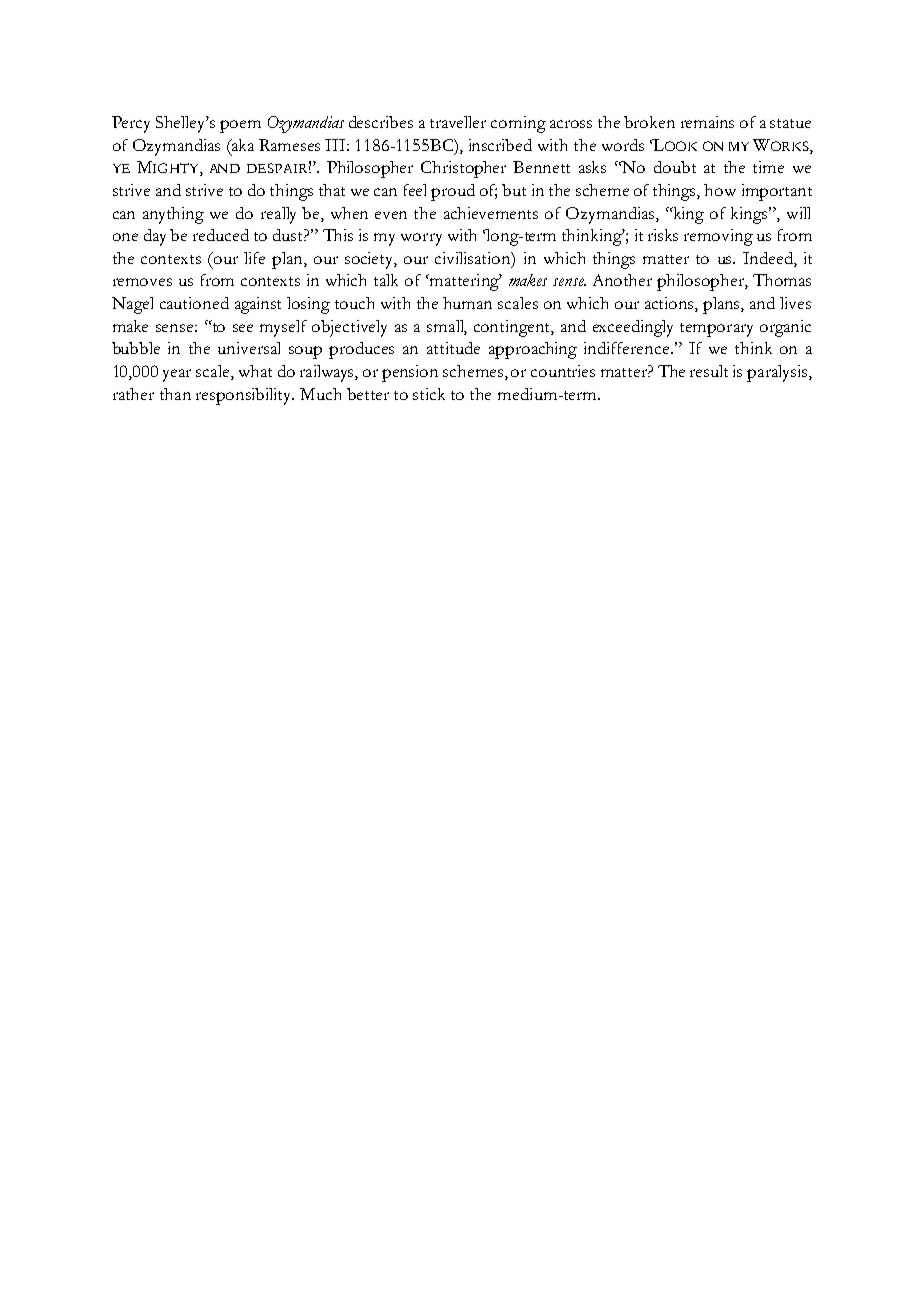 This screenshot has height=1308, width=924. Describe the element at coordinates (240, 126) in the screenshot. I see `poem` at that location.
